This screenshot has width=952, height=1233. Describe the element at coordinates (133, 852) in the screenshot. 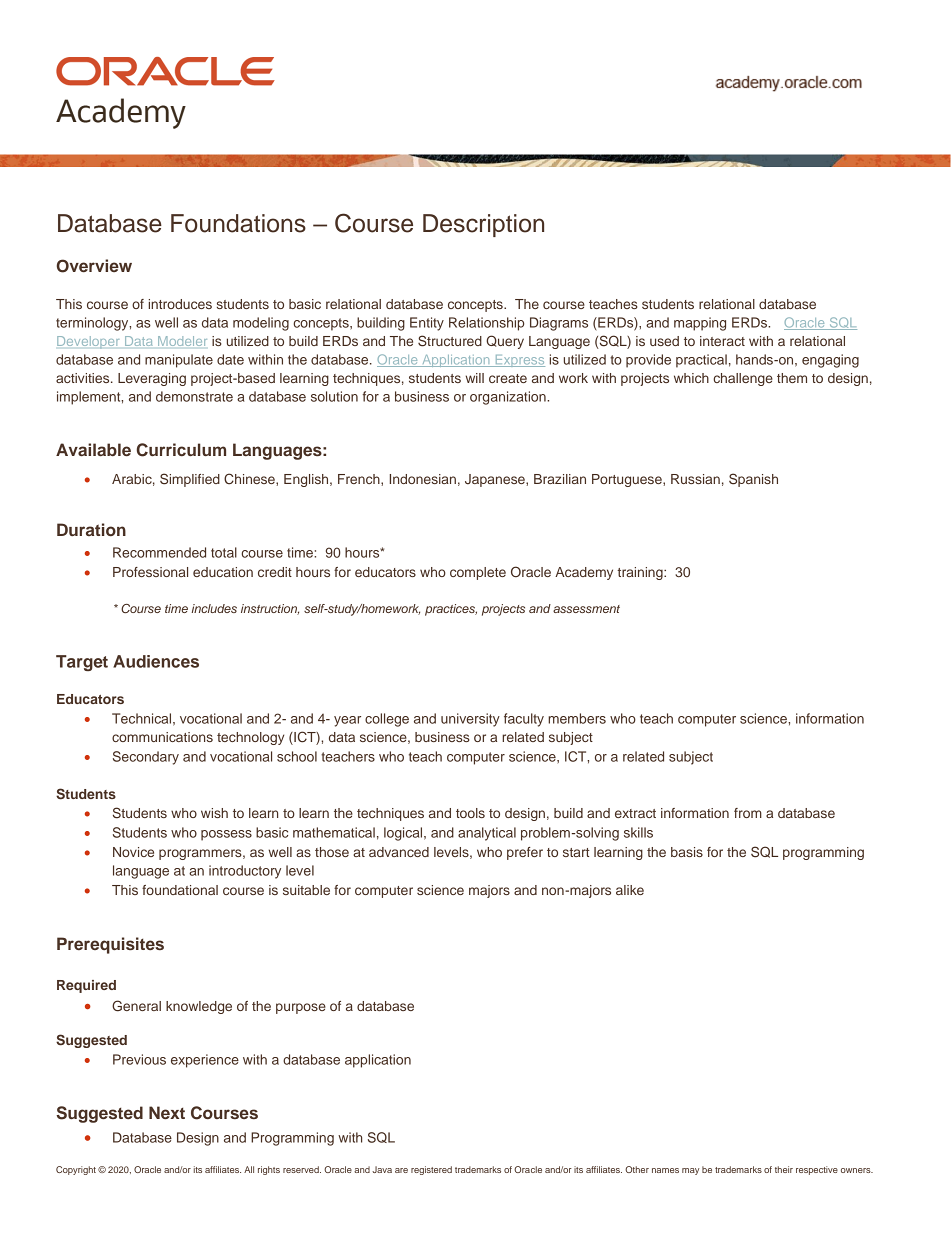

I see `Novice` at that location.
